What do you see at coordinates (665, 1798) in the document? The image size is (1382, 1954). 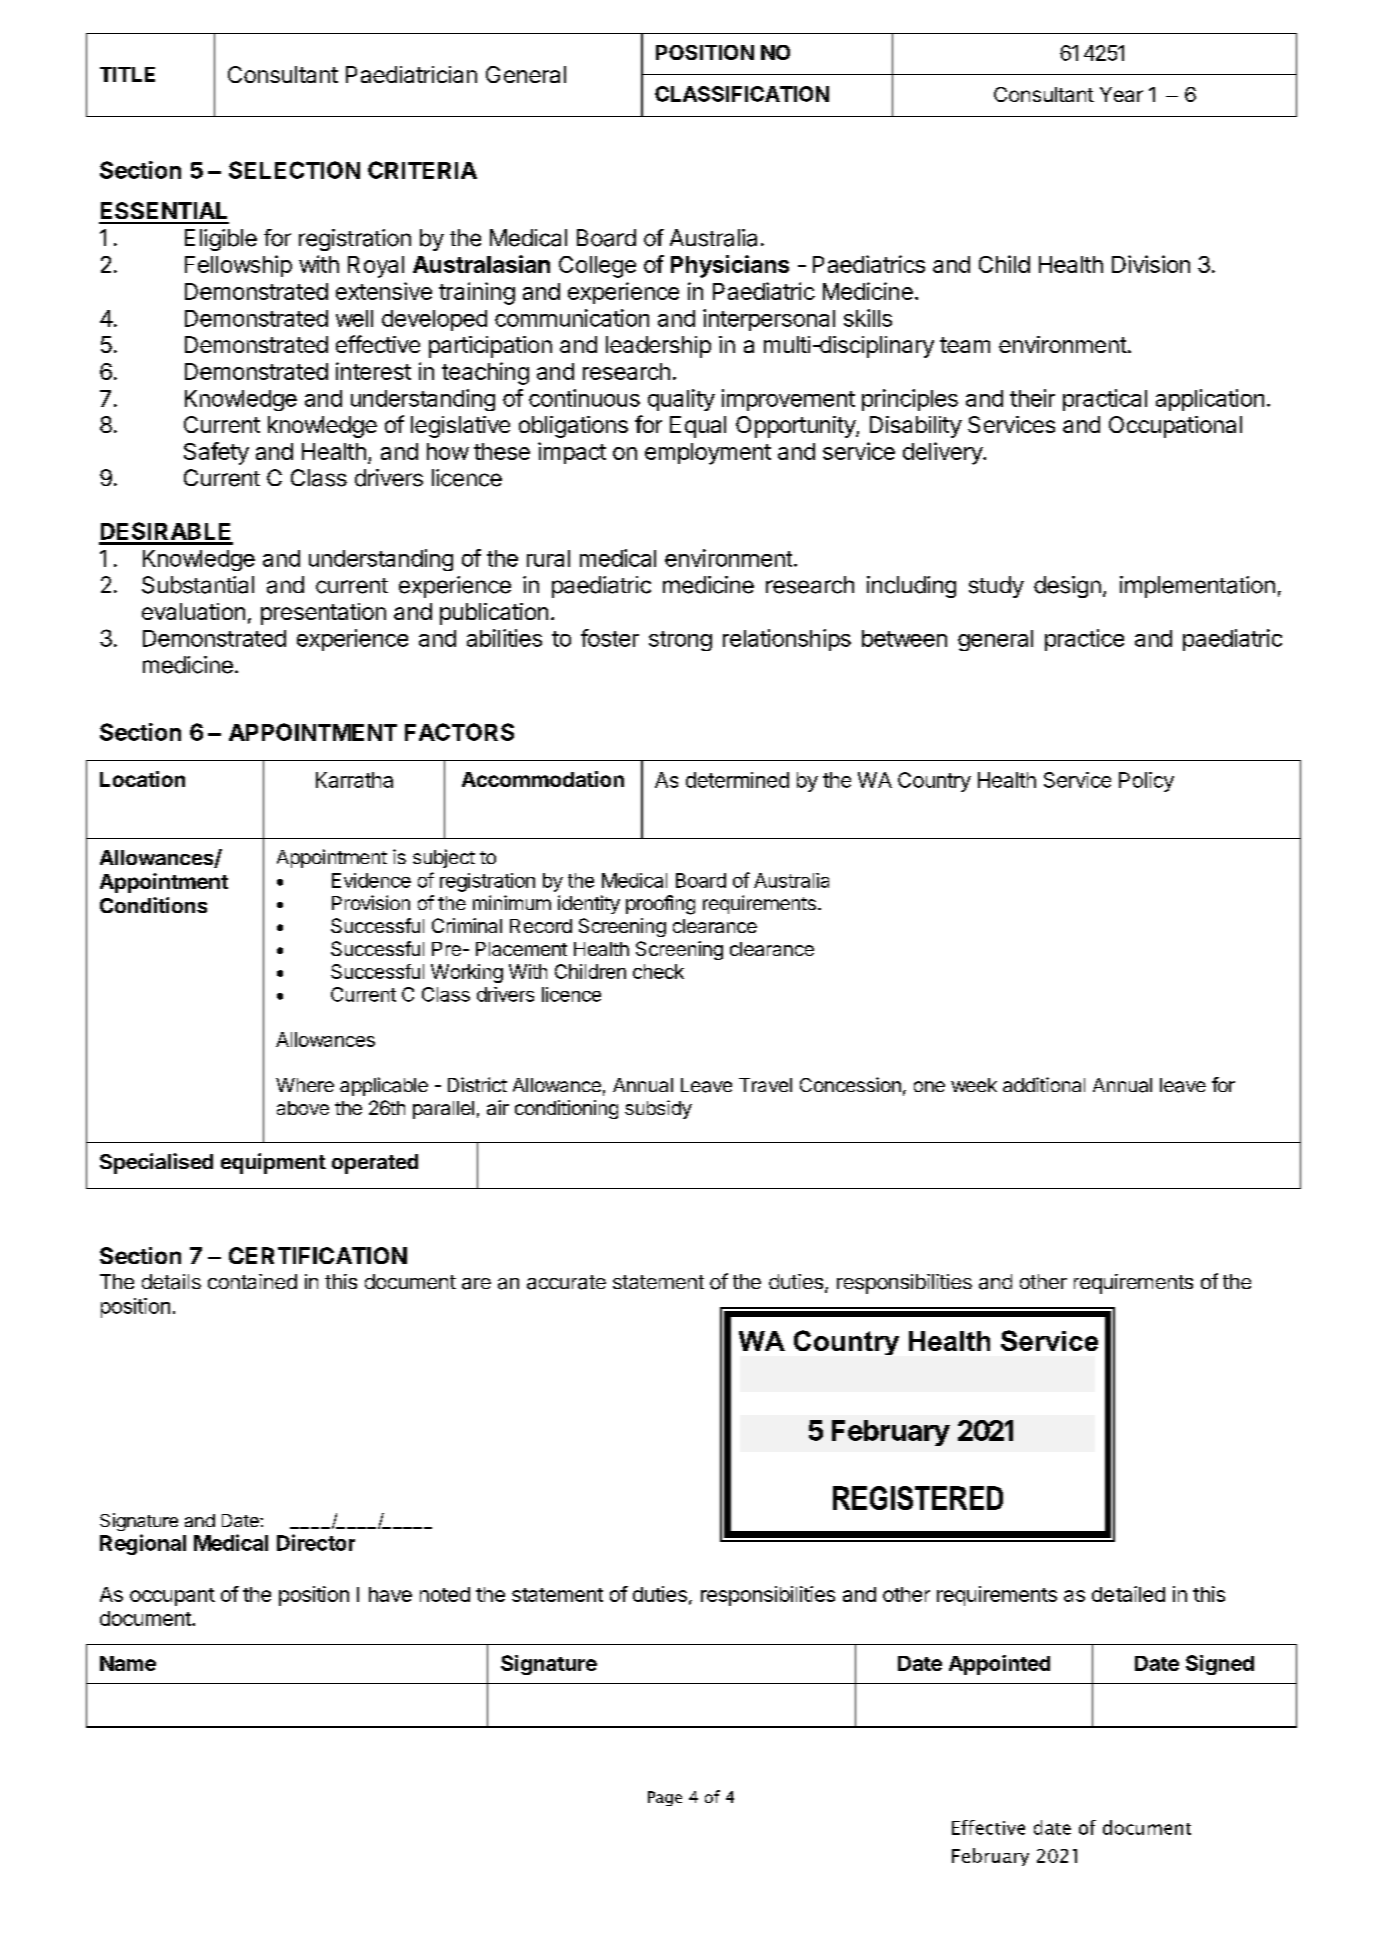 I see `Page` at bounding box center [665, 1798].
